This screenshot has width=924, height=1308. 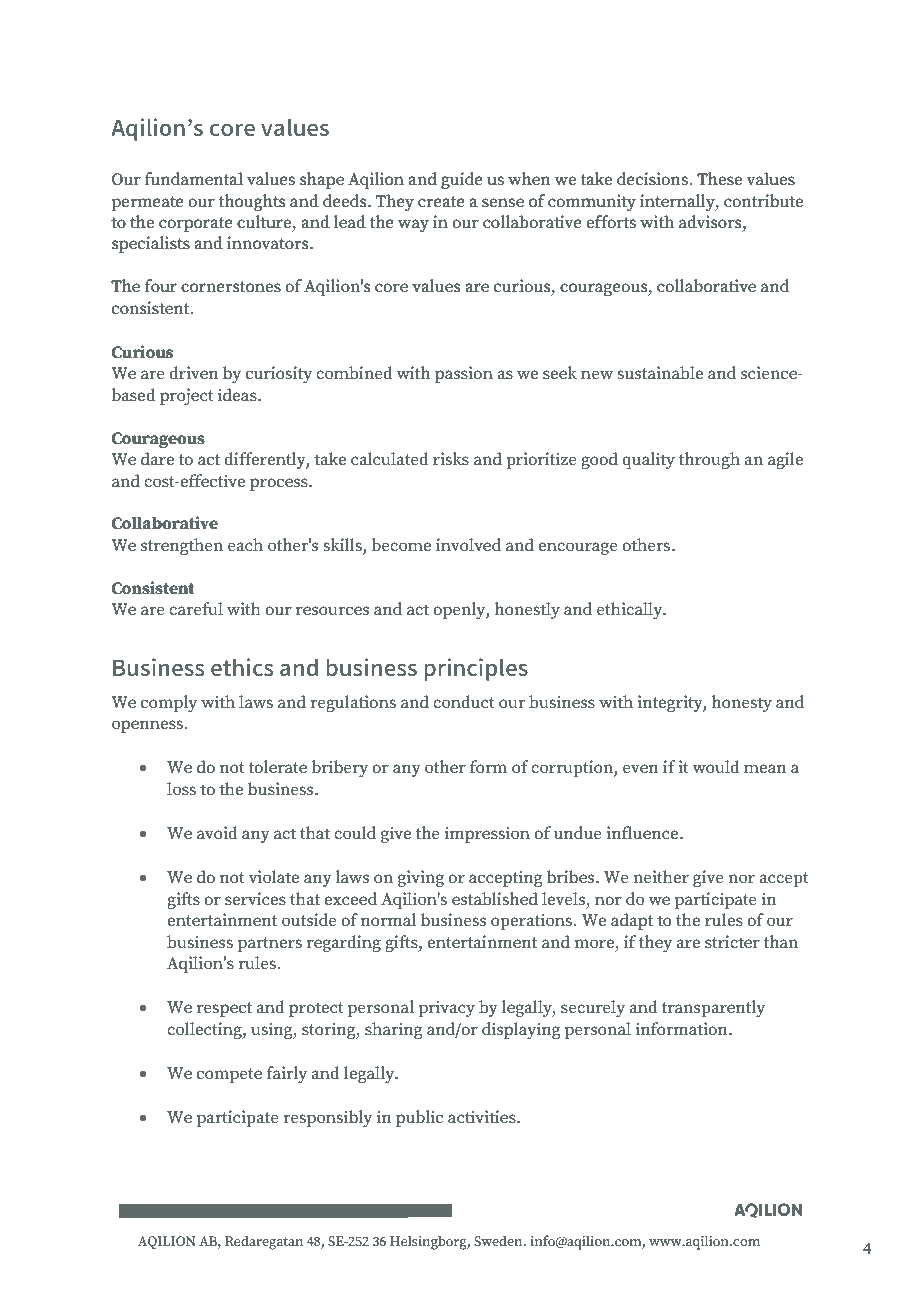 What do you see at coordinates (242, 667) in the screenshot?
I see `ethics` at bounding box center [242, 667].
